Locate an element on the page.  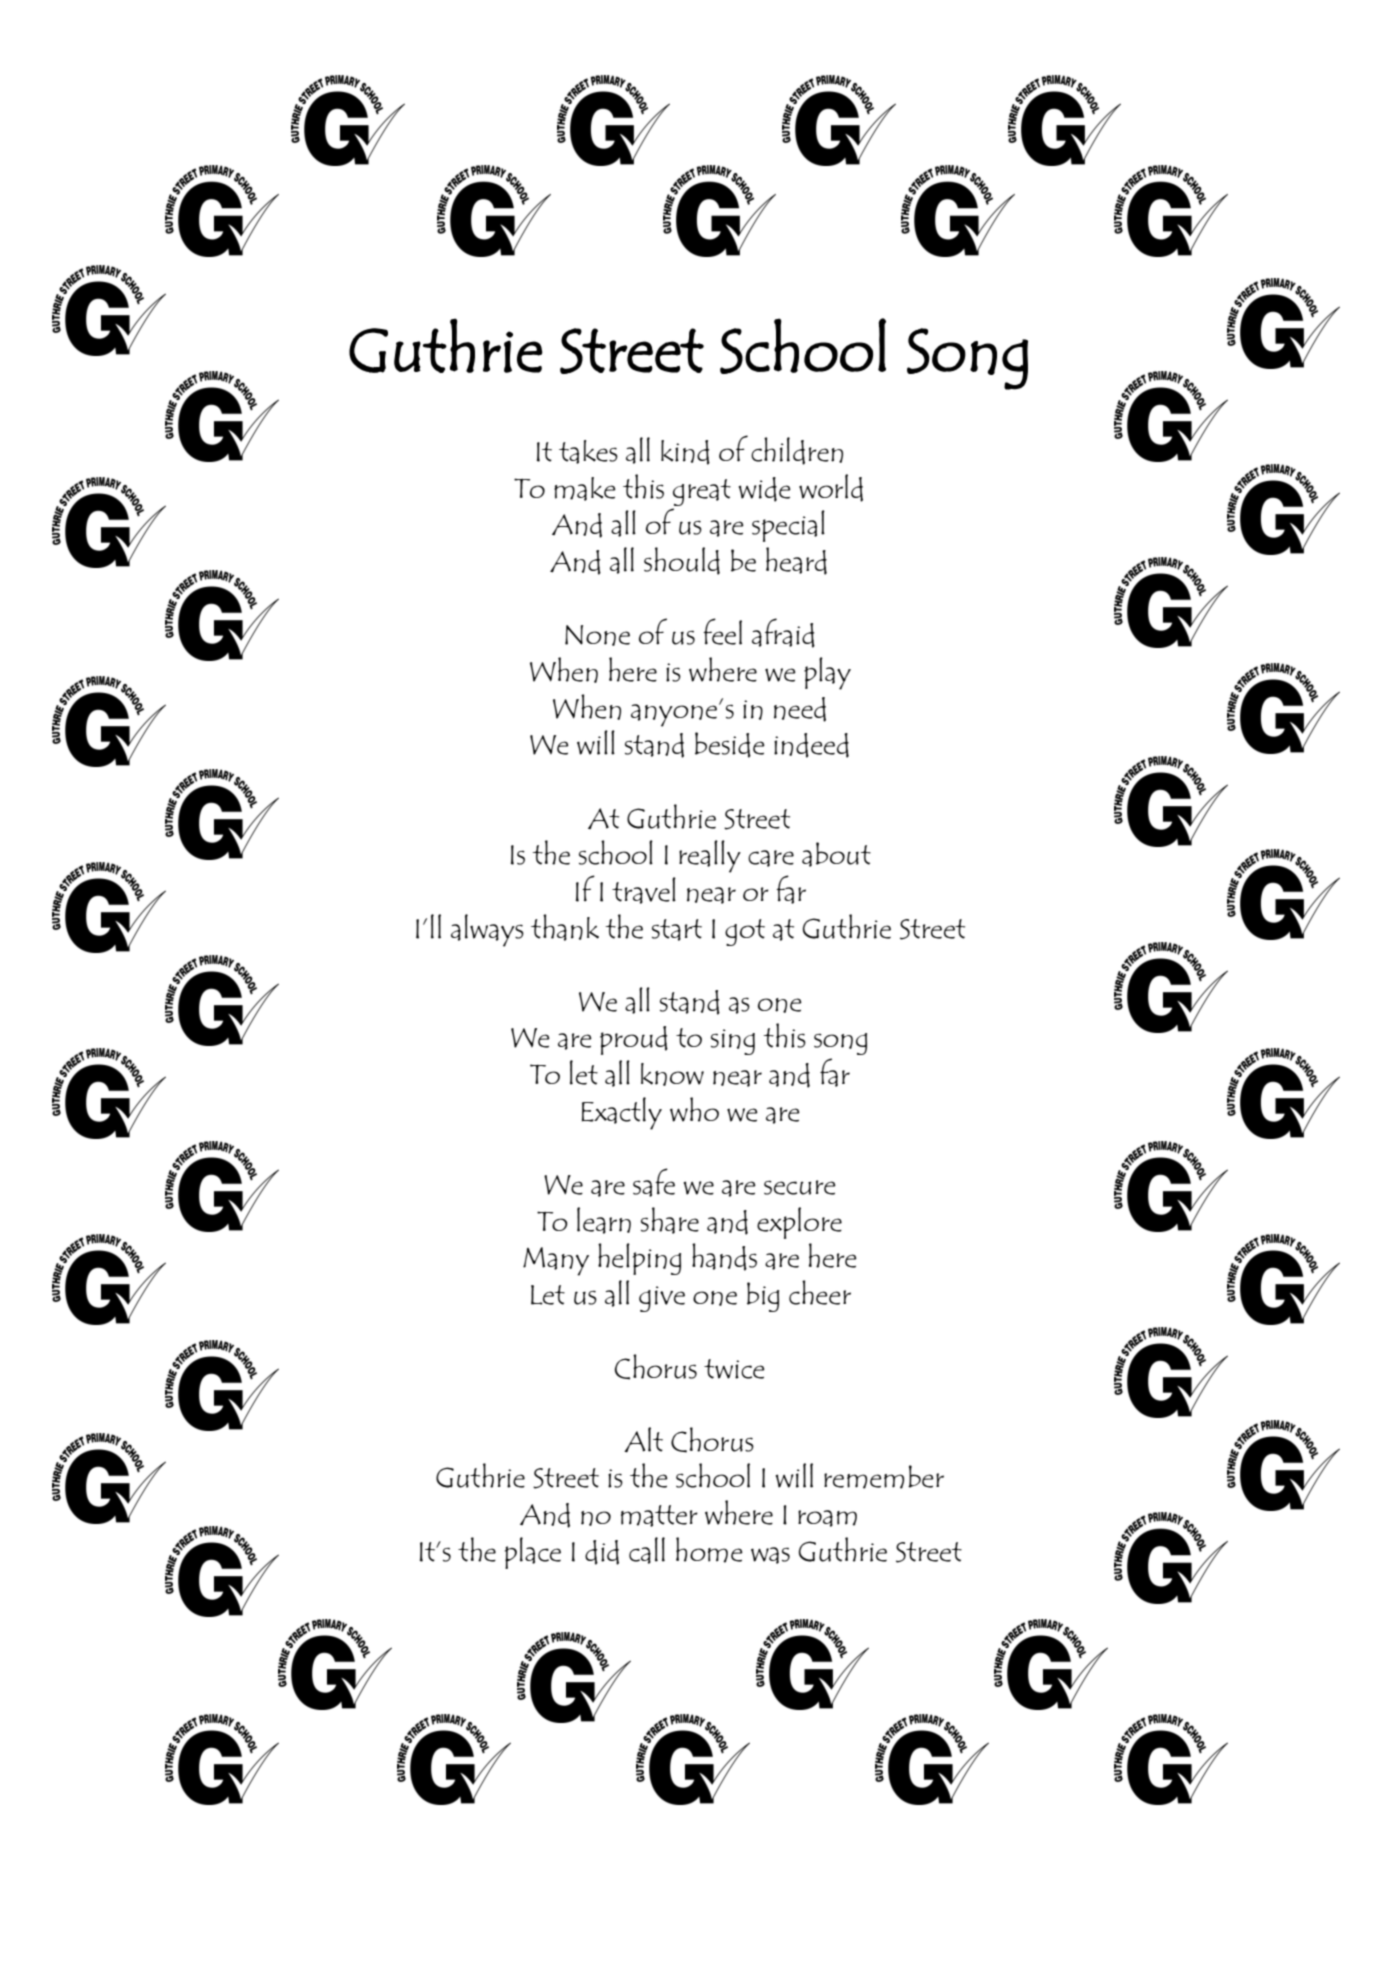
matter is located at coordinates (659, 1516).
